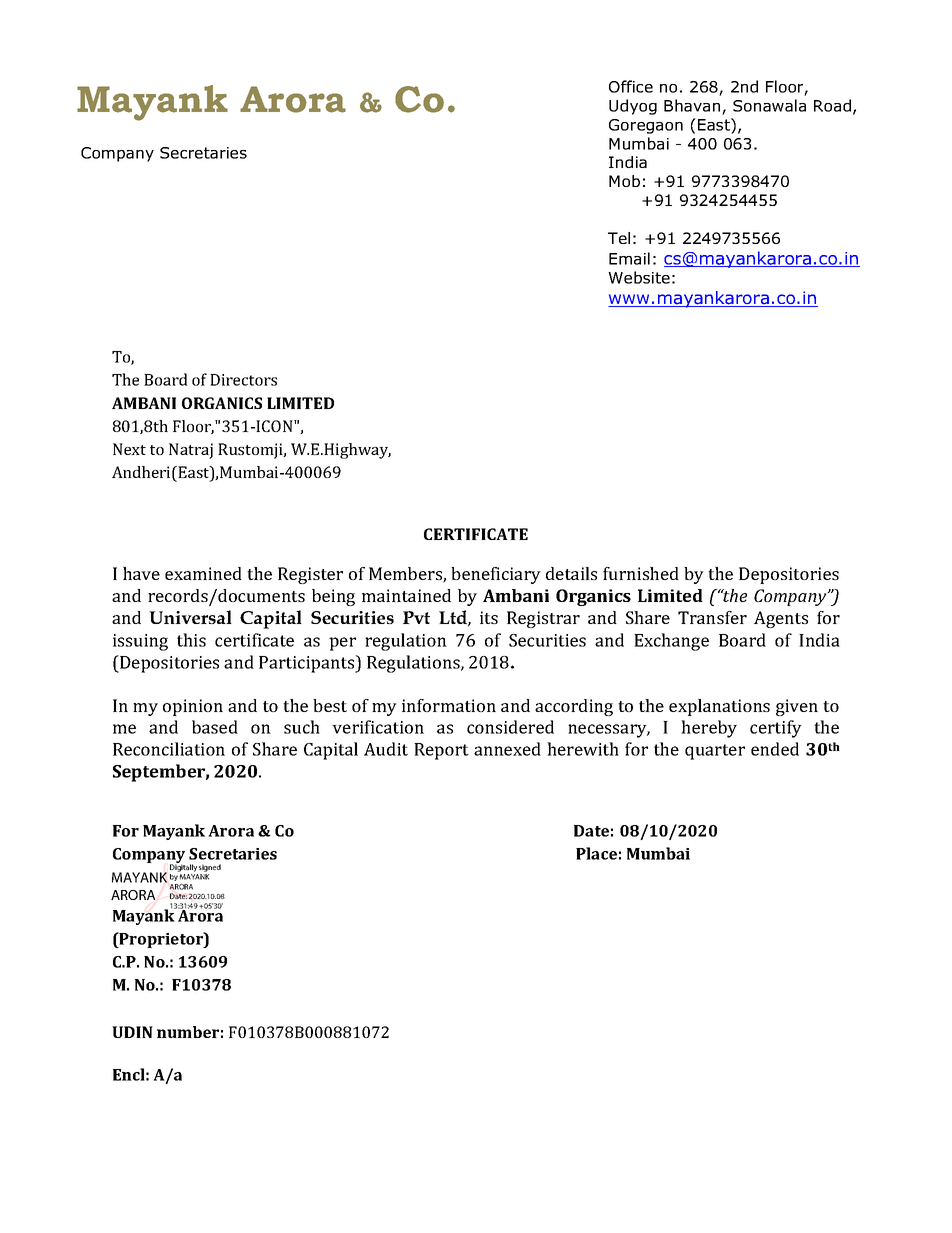 The image size is (952, 1233). Describe the element at coordinates (712, 617) in the image. I see `Transfer` at that location.
